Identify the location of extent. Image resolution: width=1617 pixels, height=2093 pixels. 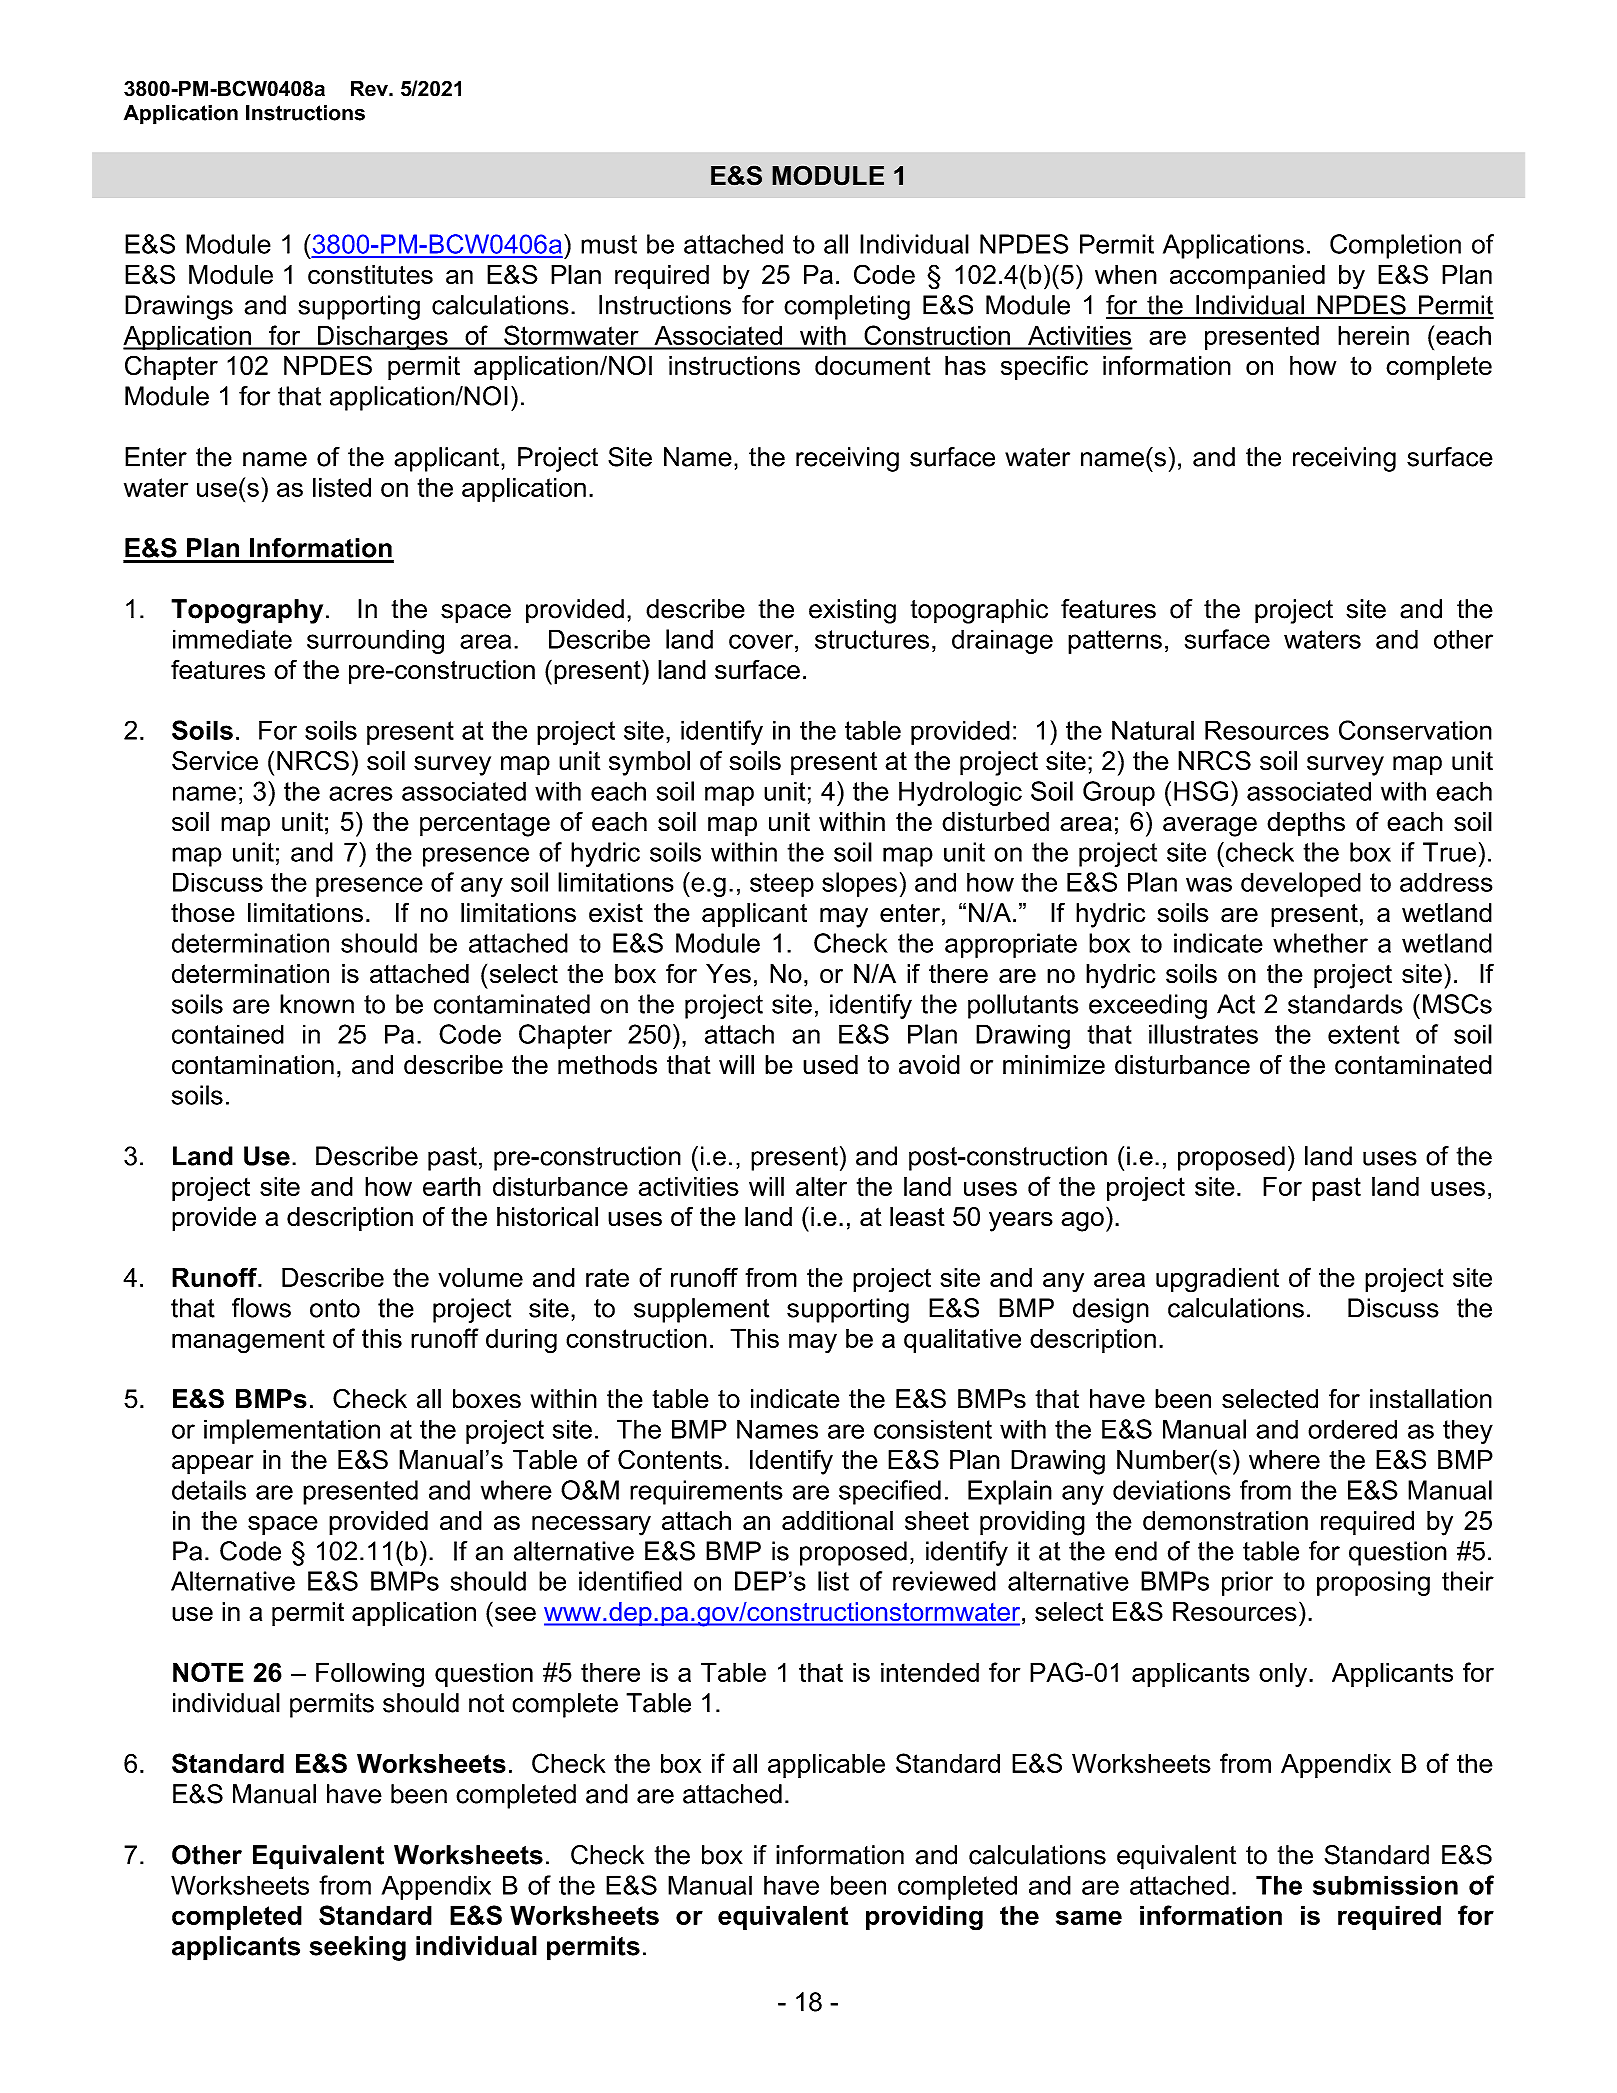
(1364, 1034).
